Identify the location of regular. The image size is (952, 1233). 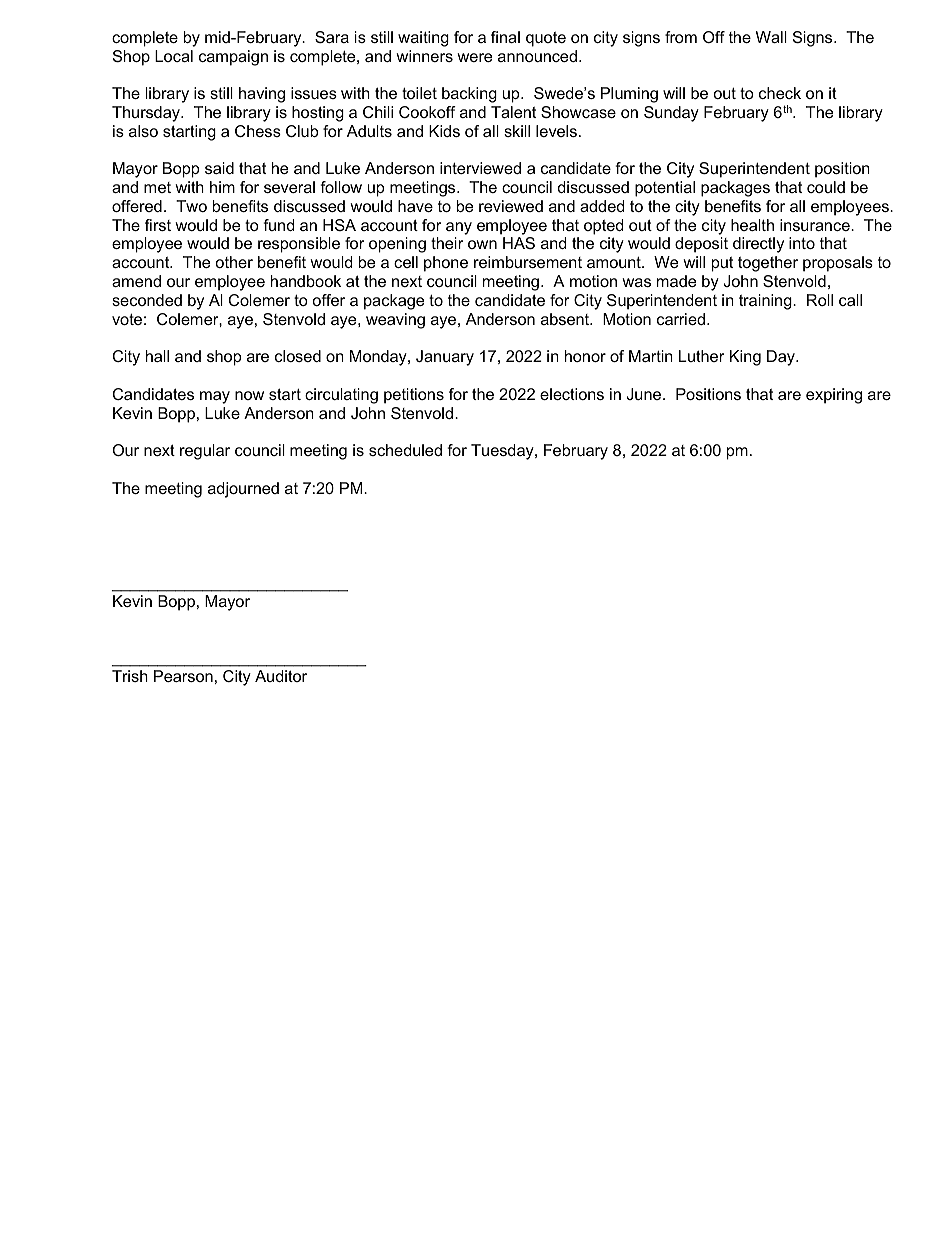
(205, 452).
